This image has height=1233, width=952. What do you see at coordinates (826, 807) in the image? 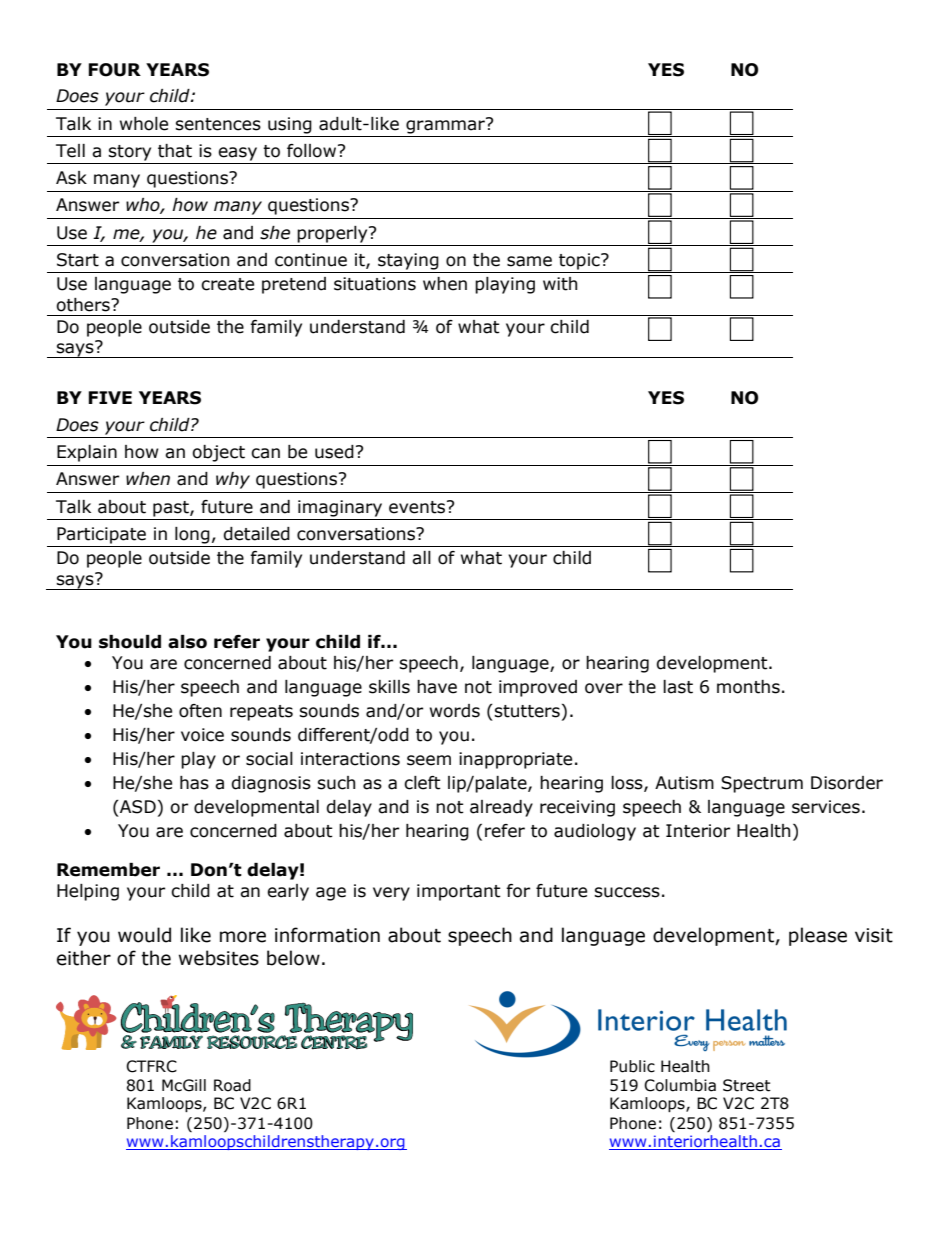
I see `services` at bounding box center [826, 807].
